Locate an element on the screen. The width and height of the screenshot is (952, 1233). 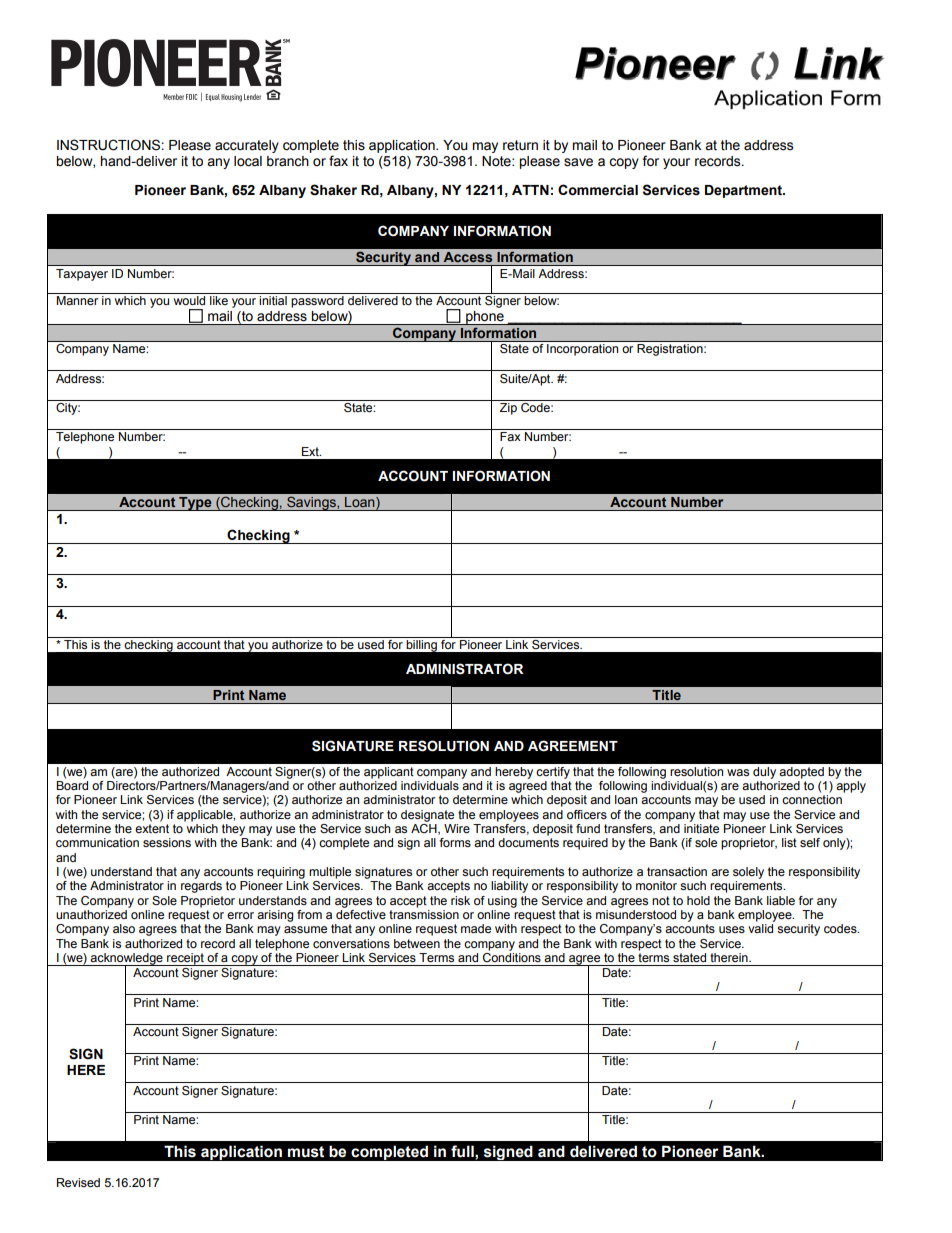
uses is located at coordinates (732, 929).
